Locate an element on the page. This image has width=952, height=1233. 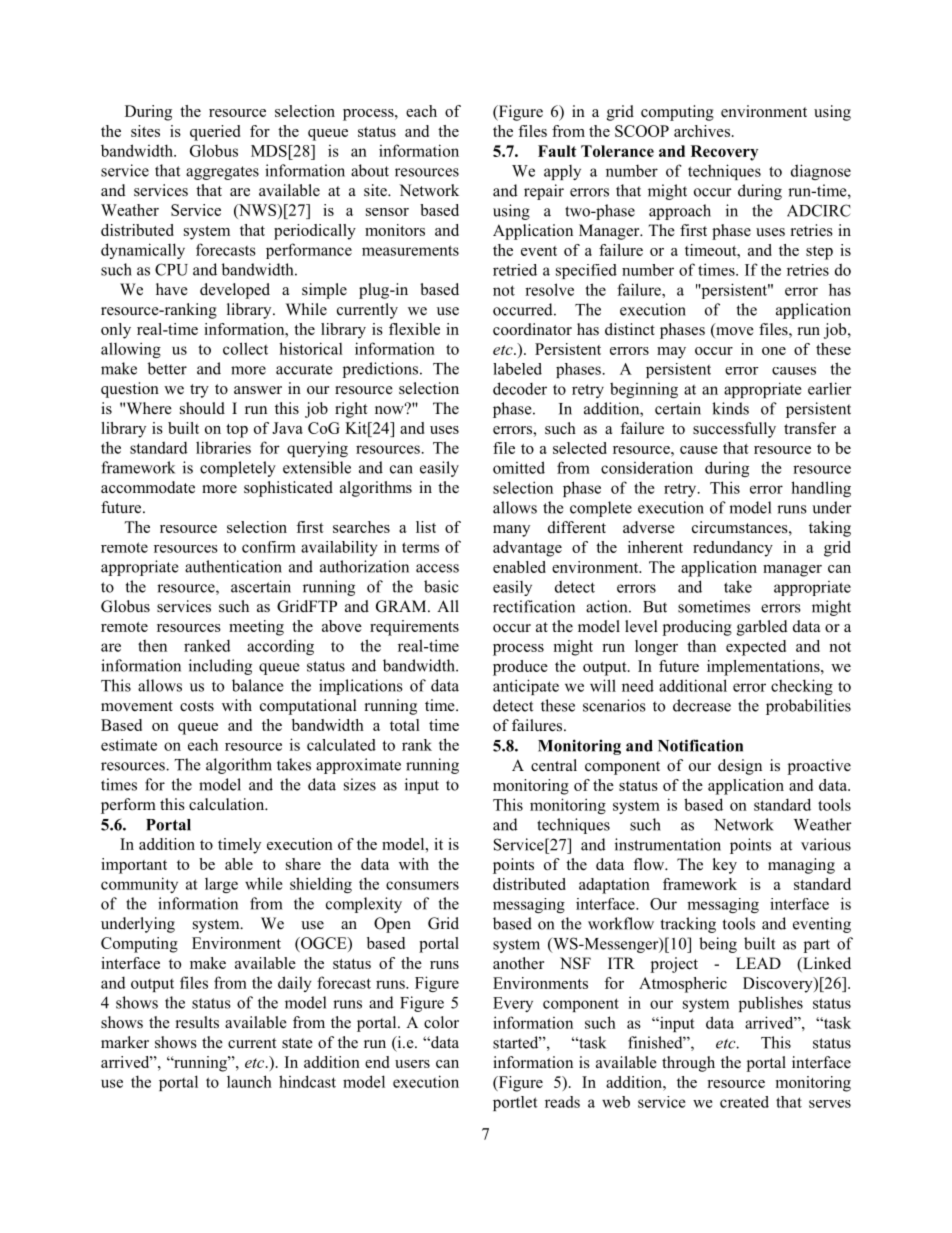
Recovery is located at coordinates (724, 153).
